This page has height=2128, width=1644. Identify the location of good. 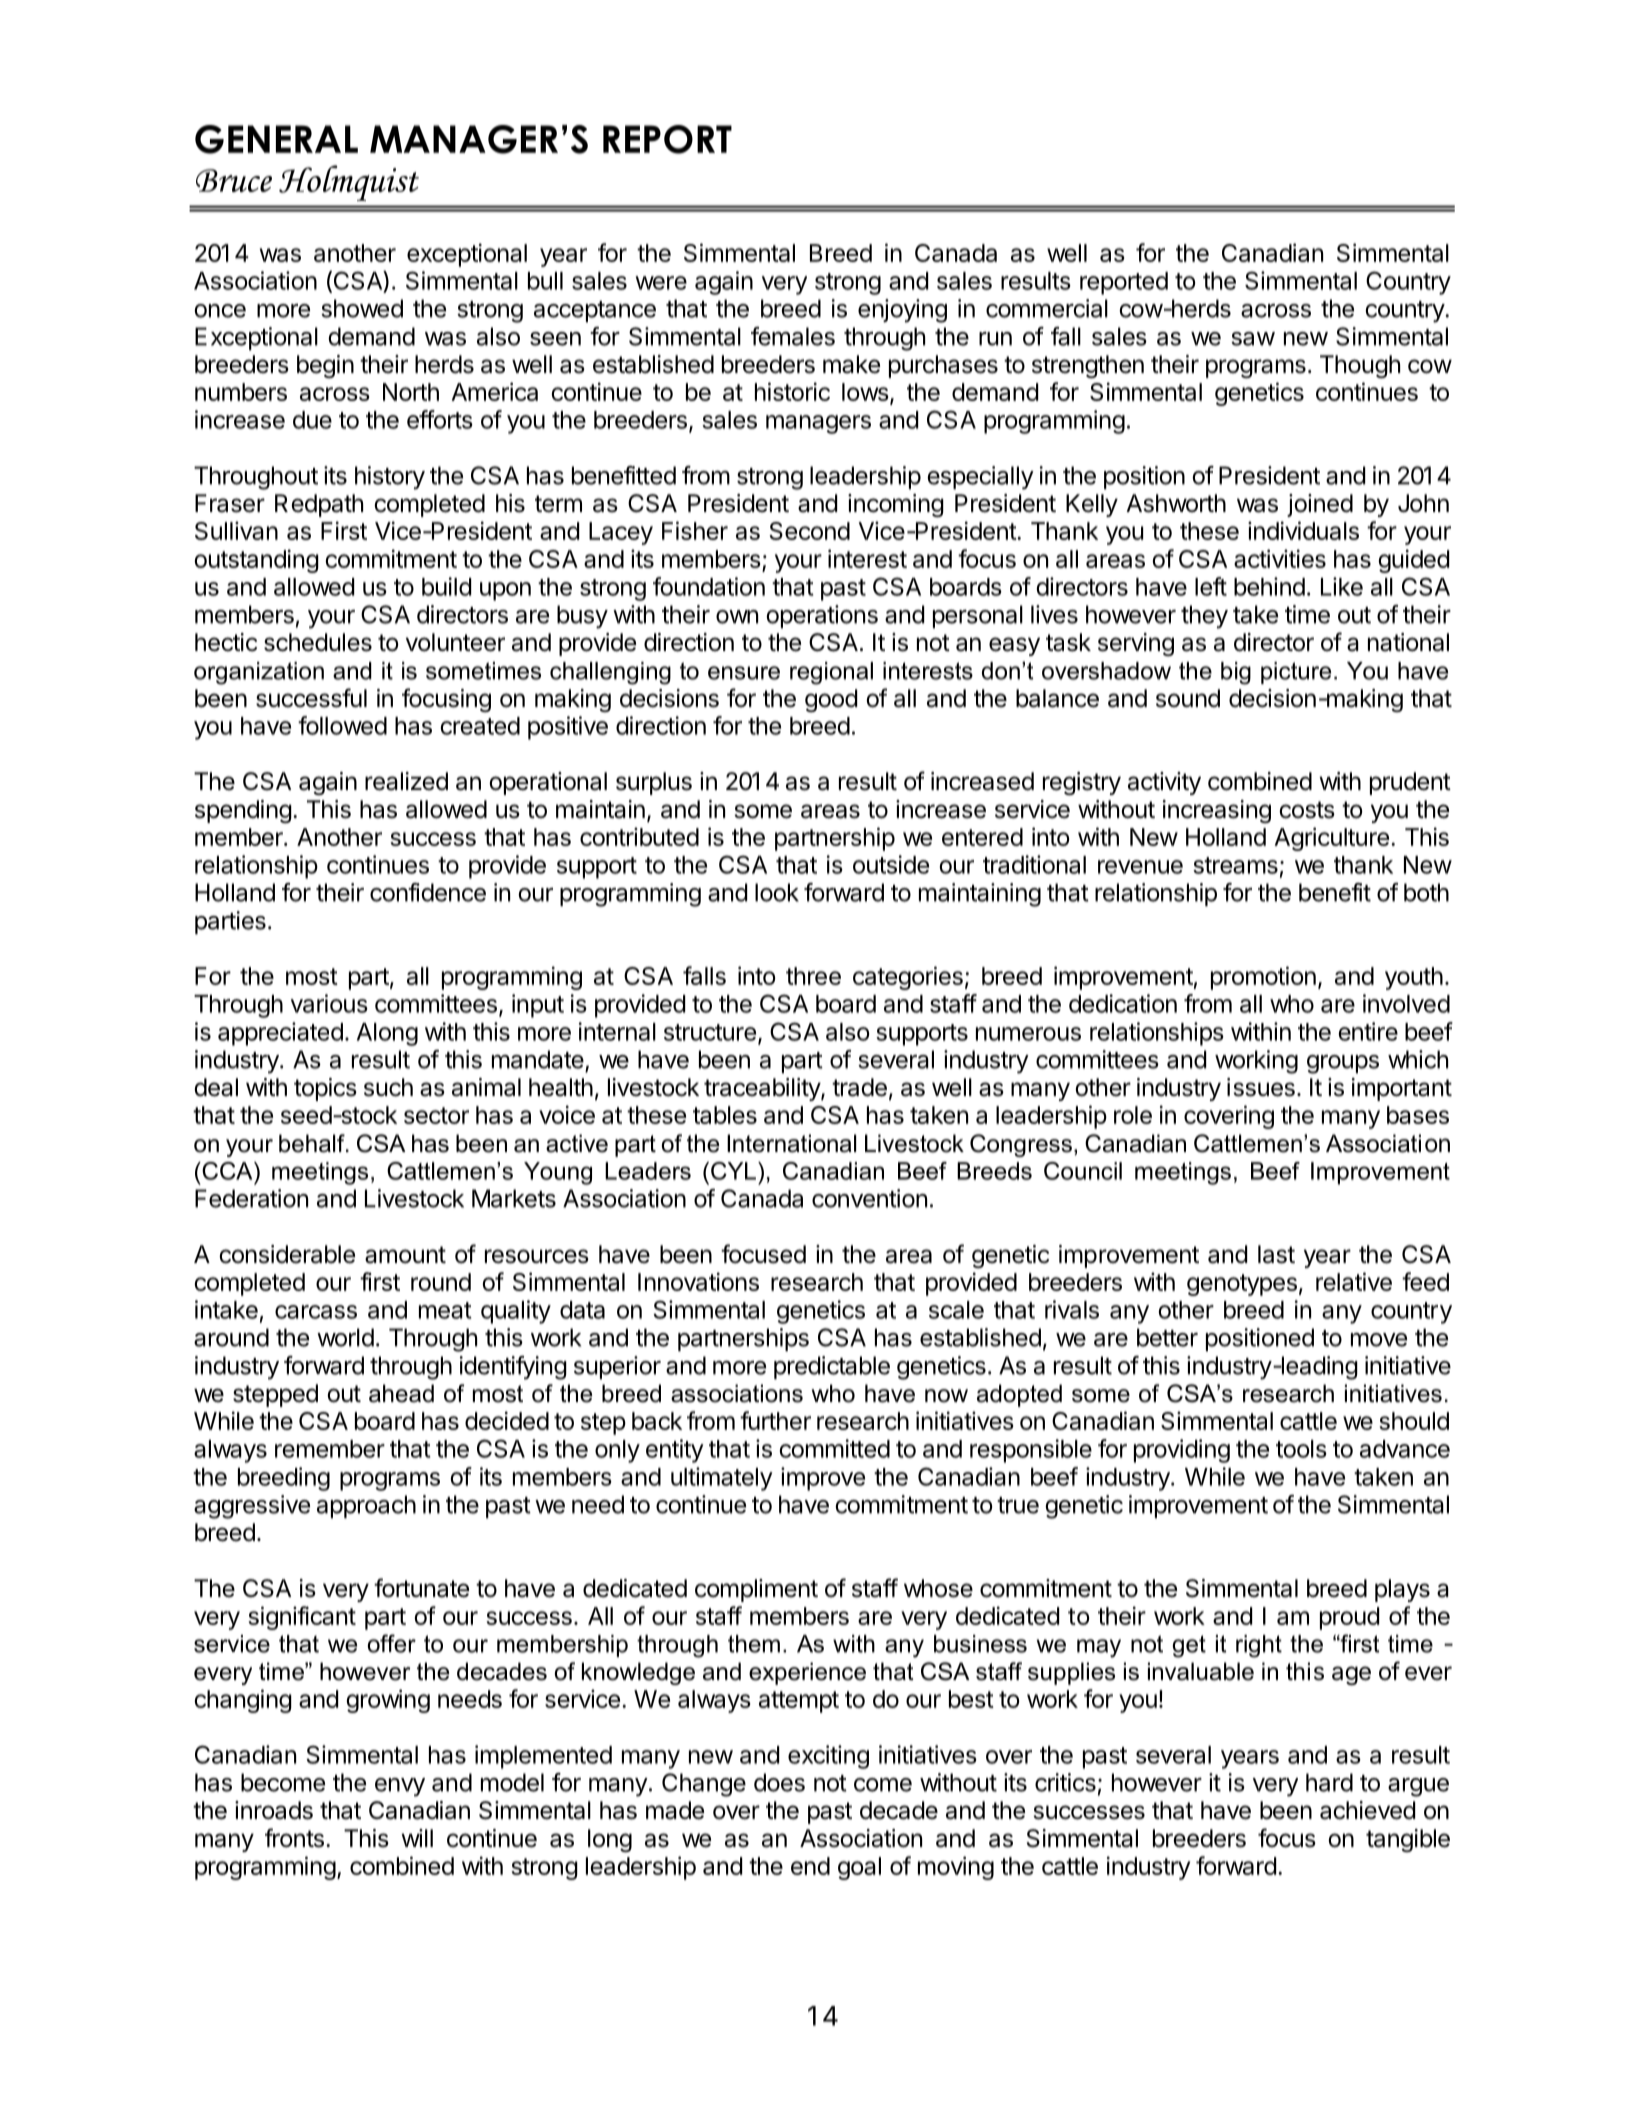
(831, 700).
